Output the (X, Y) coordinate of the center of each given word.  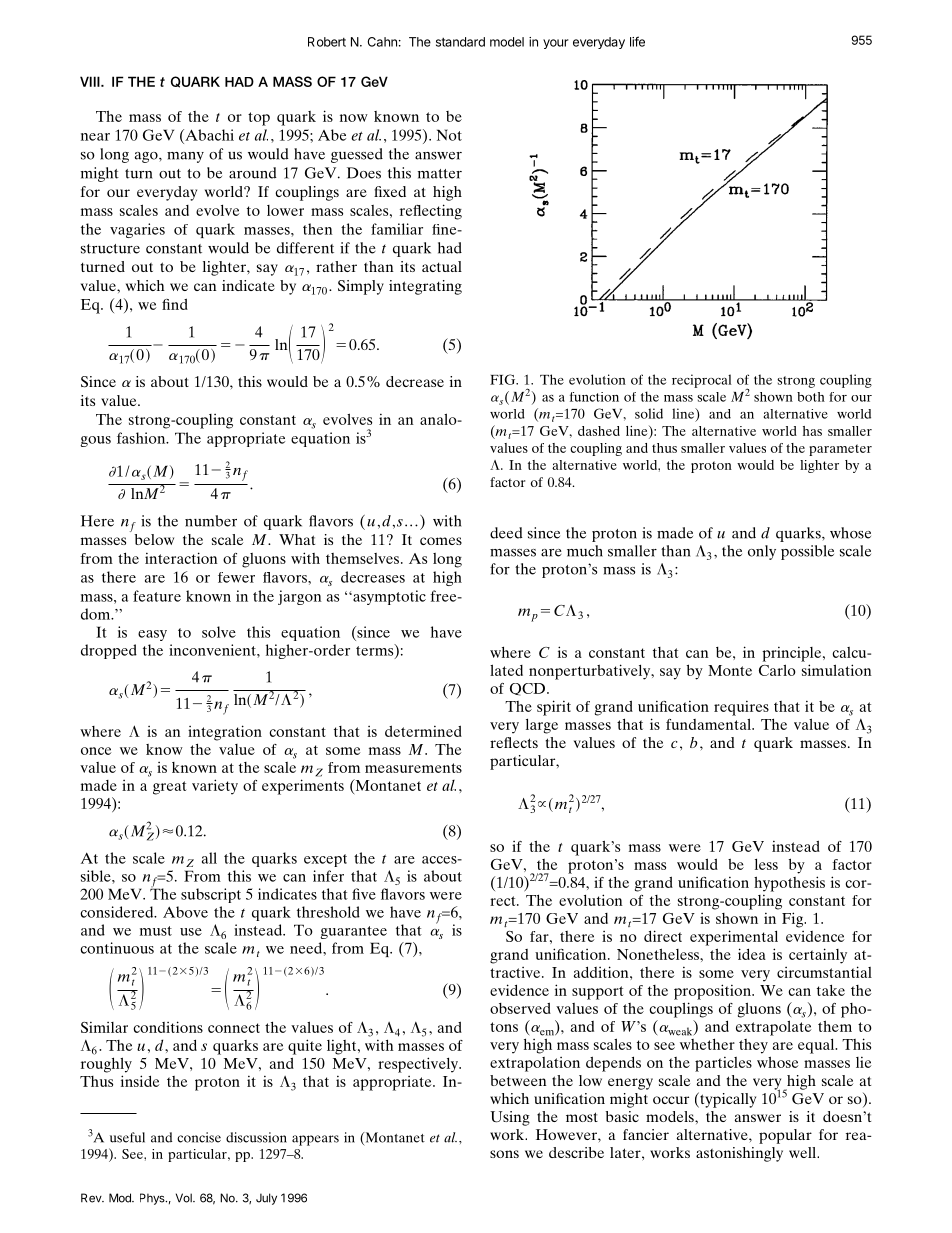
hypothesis (789, 884)
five (364, 894)
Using (510, 1118)
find (175, 304)
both (811, 397)
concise (199, 1137)
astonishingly (739, 1154)
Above (185, 912)
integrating (425, 287)
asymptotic (388, 597)
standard (460, 42)
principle (793, 654)
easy (152, 635)
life (637, 41)
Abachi (208, 135)
